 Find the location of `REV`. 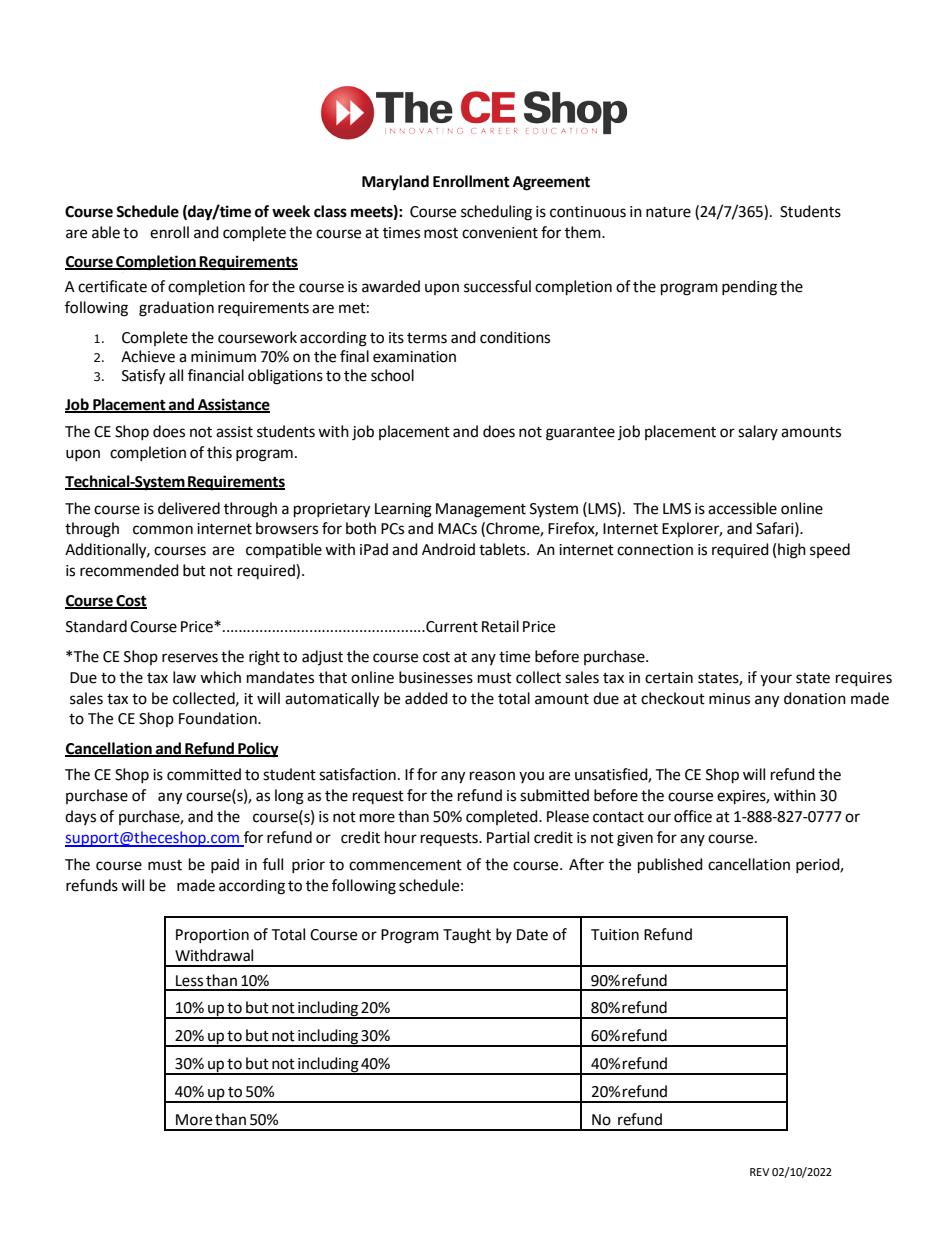

REV is located at coordinates (760, 1172).
